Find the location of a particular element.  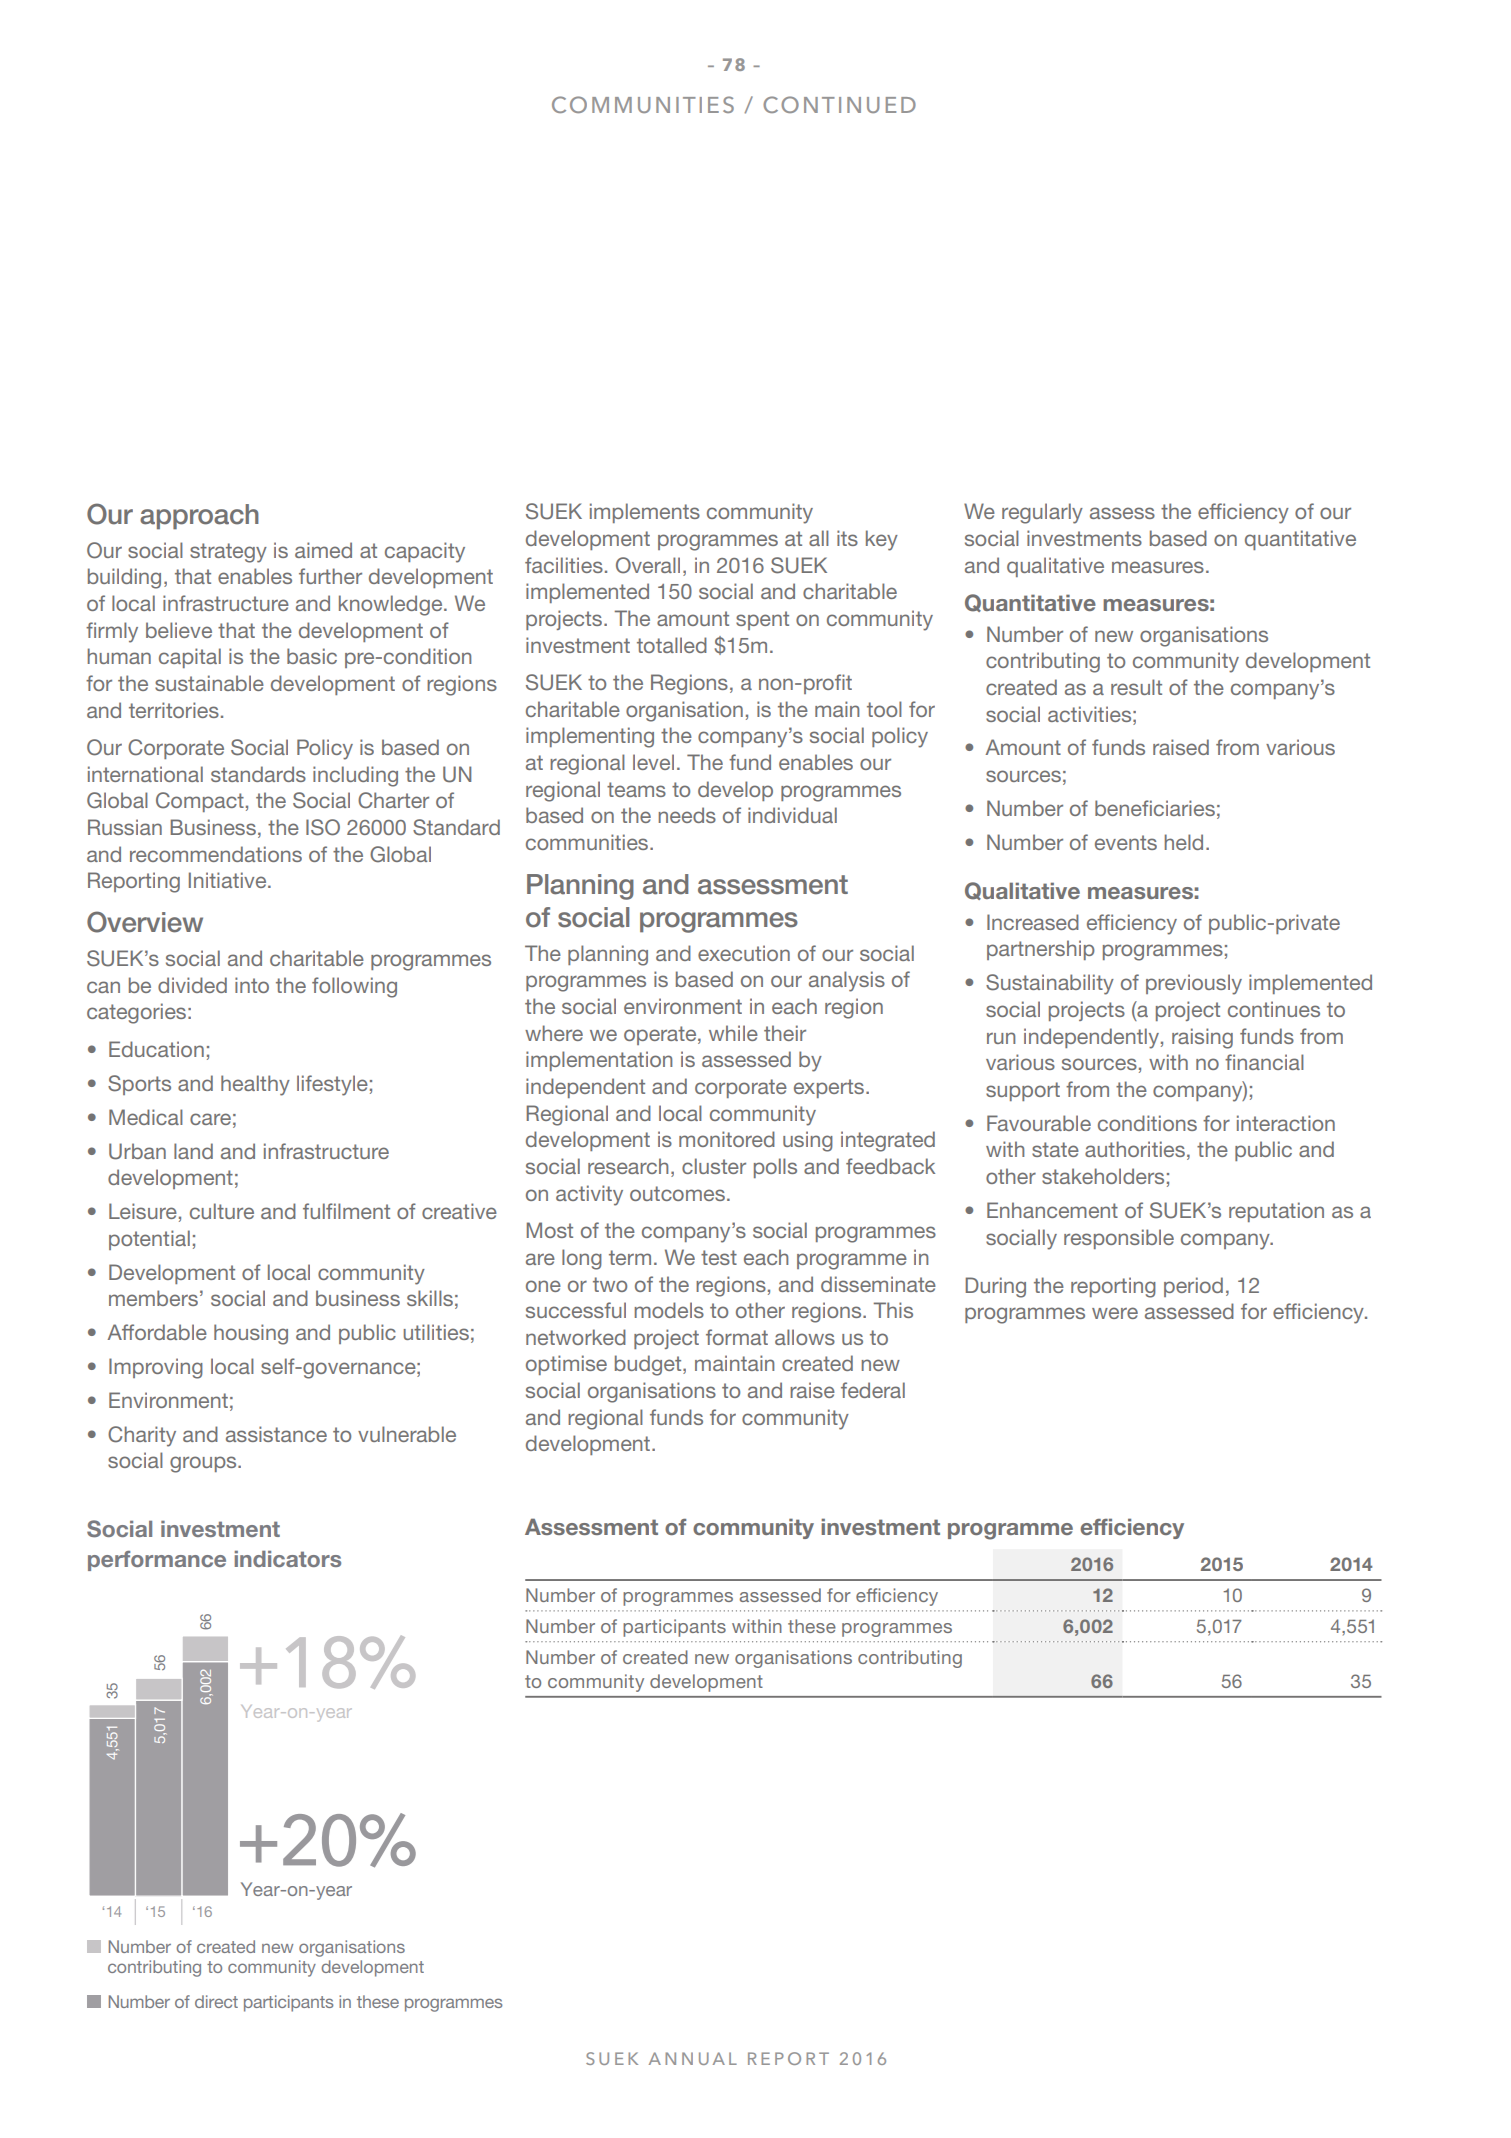

raising is located at coordinates (1202, 1038).
